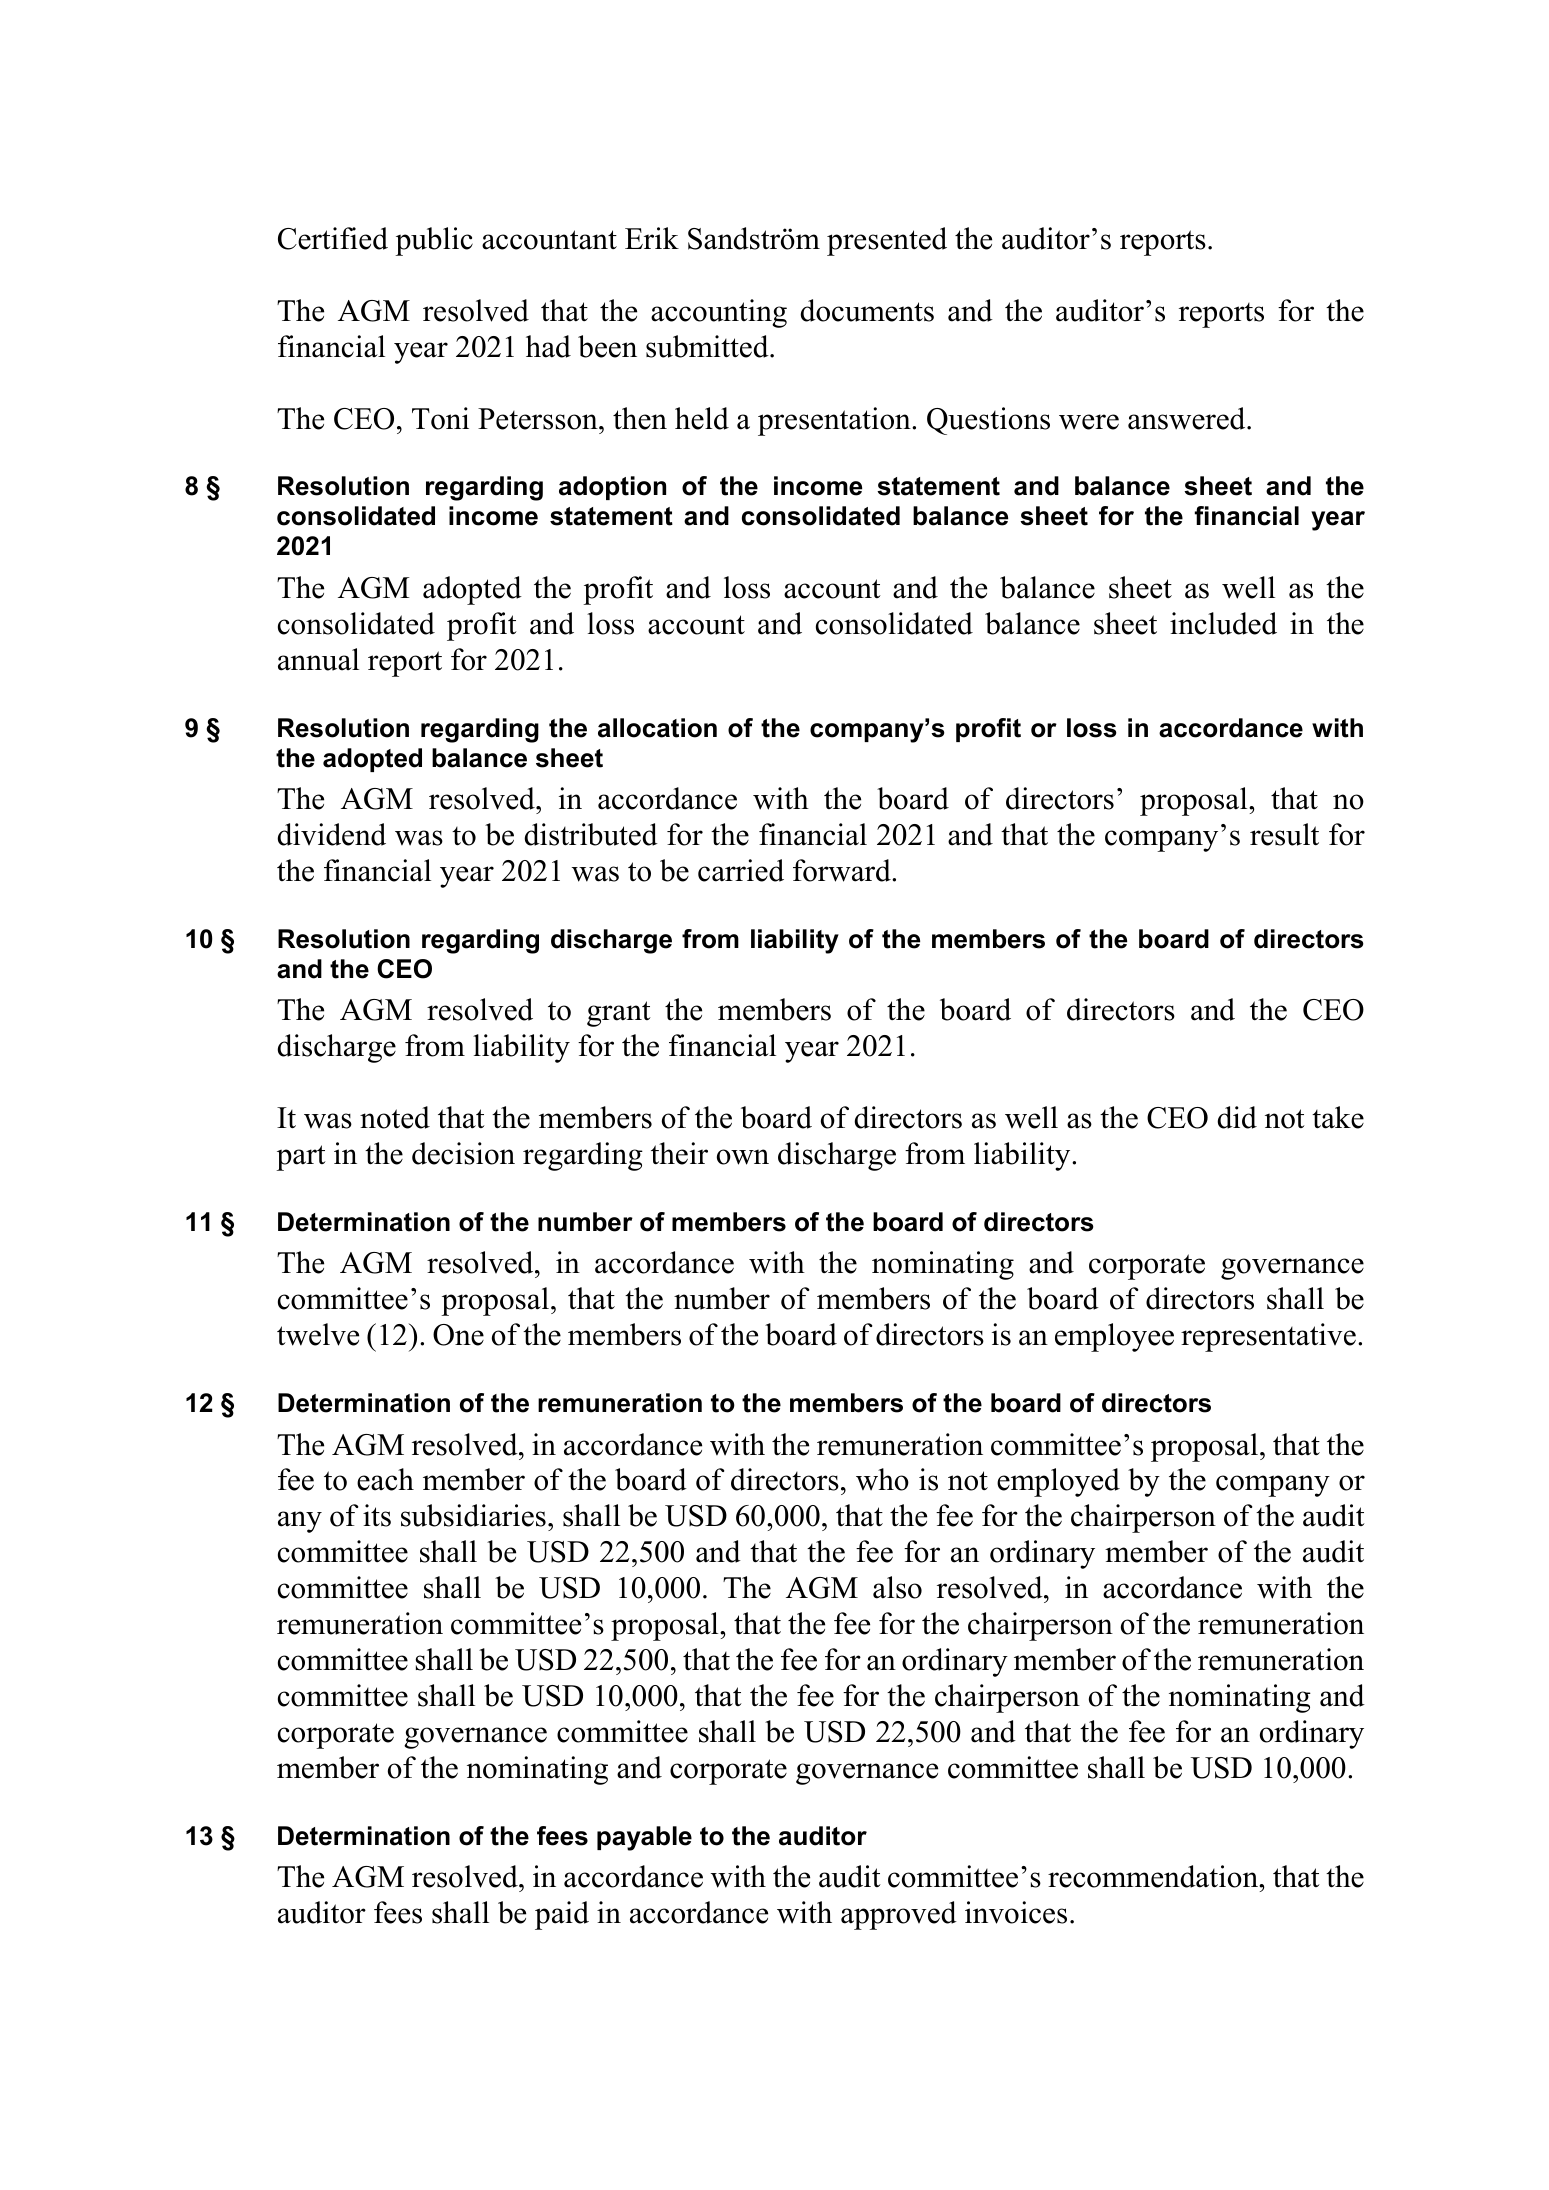  I want to click on representative, so click(1268, 1337).
